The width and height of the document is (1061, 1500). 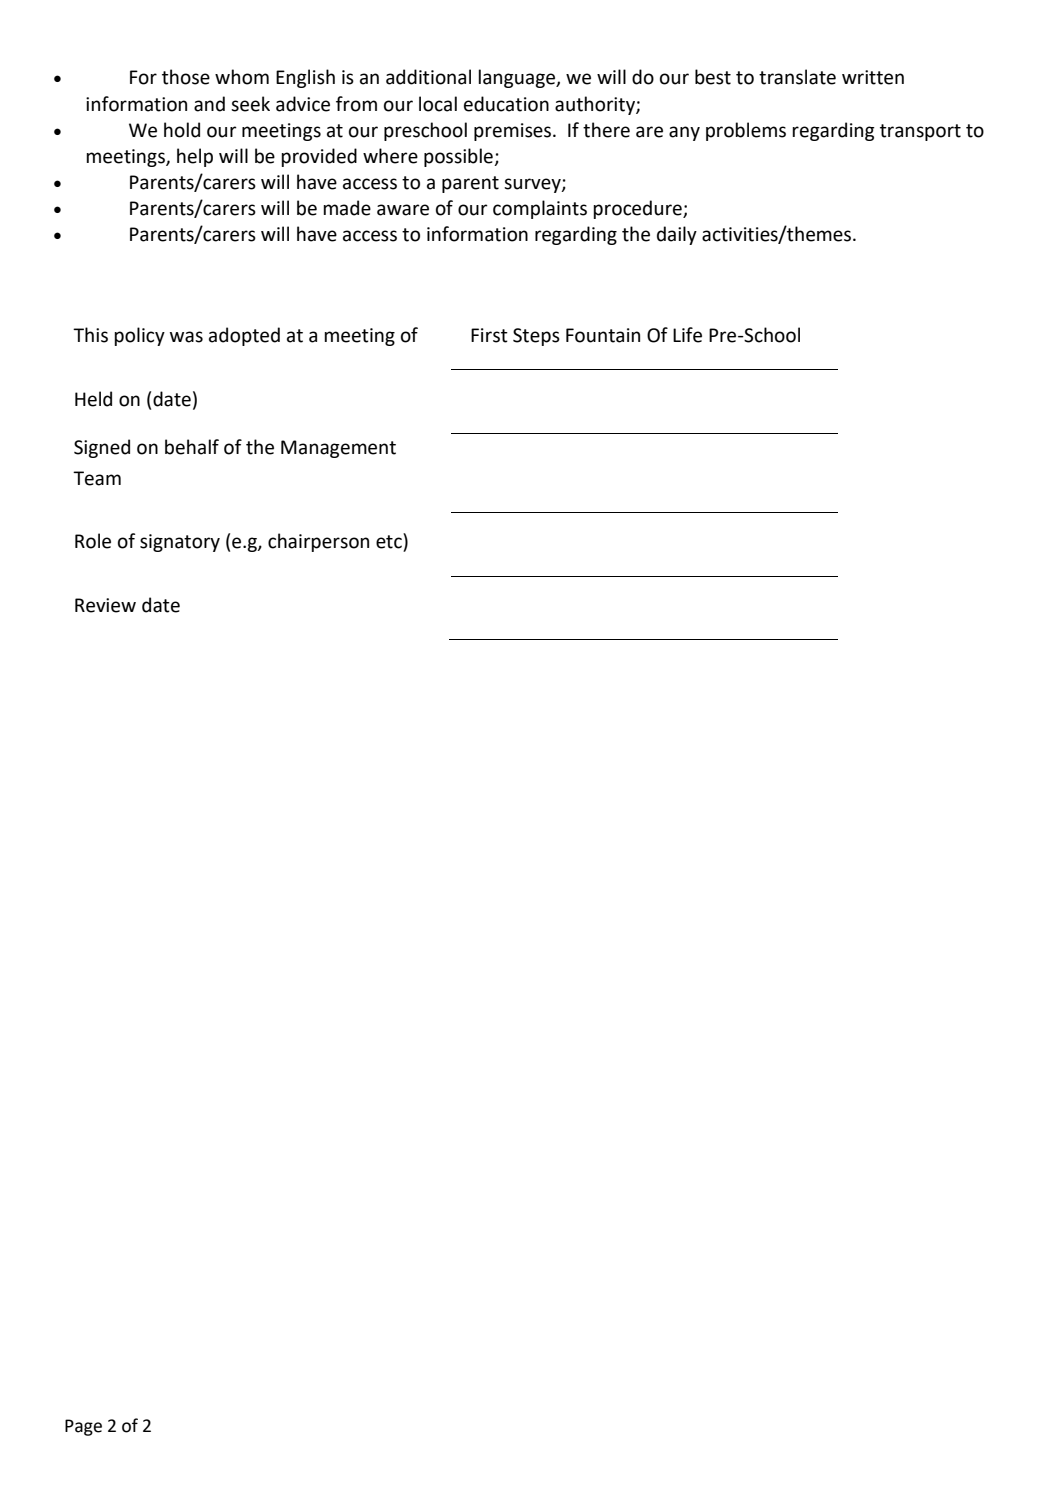 What do you see at coordinates (506, 104) in the document?
I see `education` at bounding box center [506, 104].
